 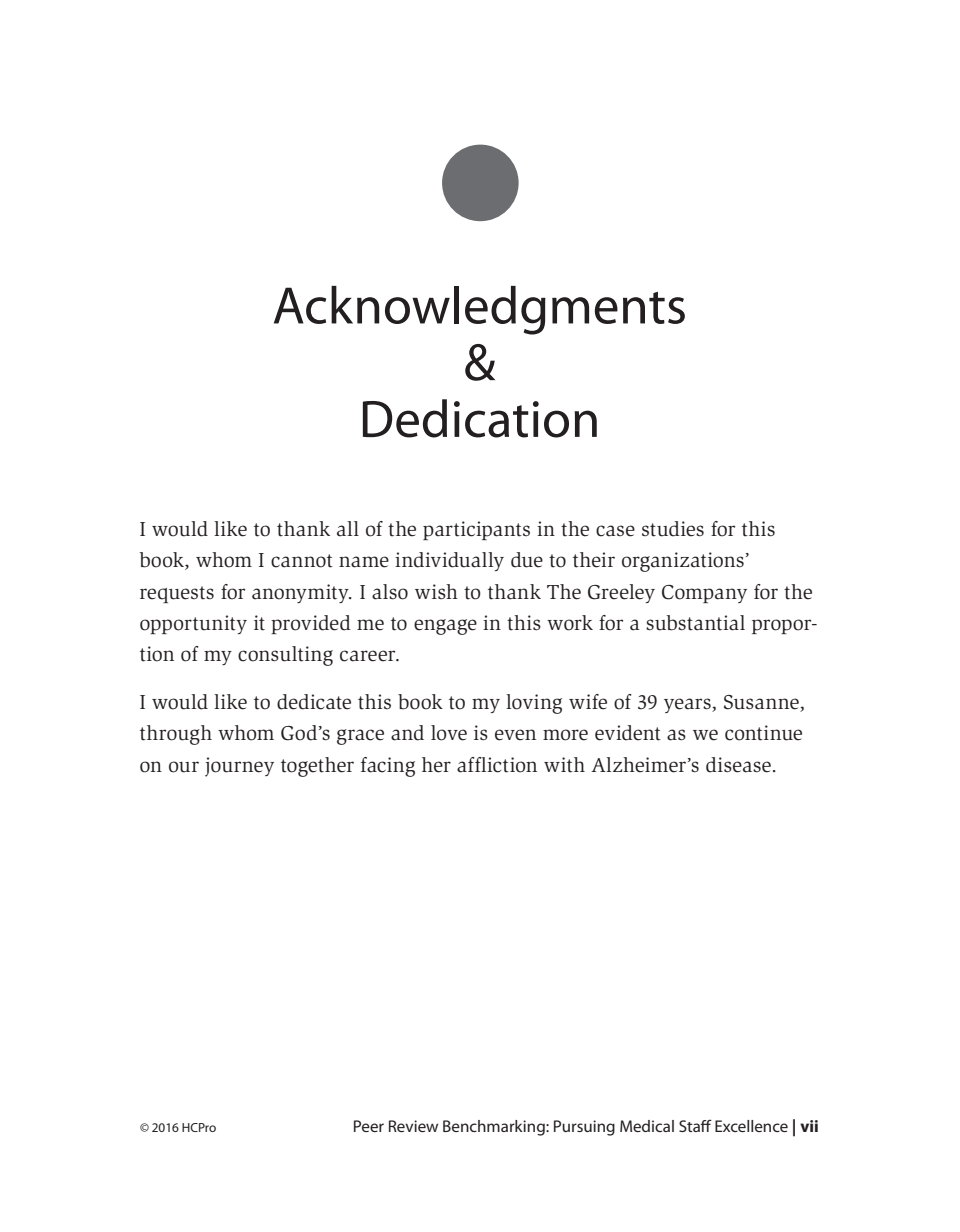 I want to click on Acknowledgments, so click(x=479, y=310).
